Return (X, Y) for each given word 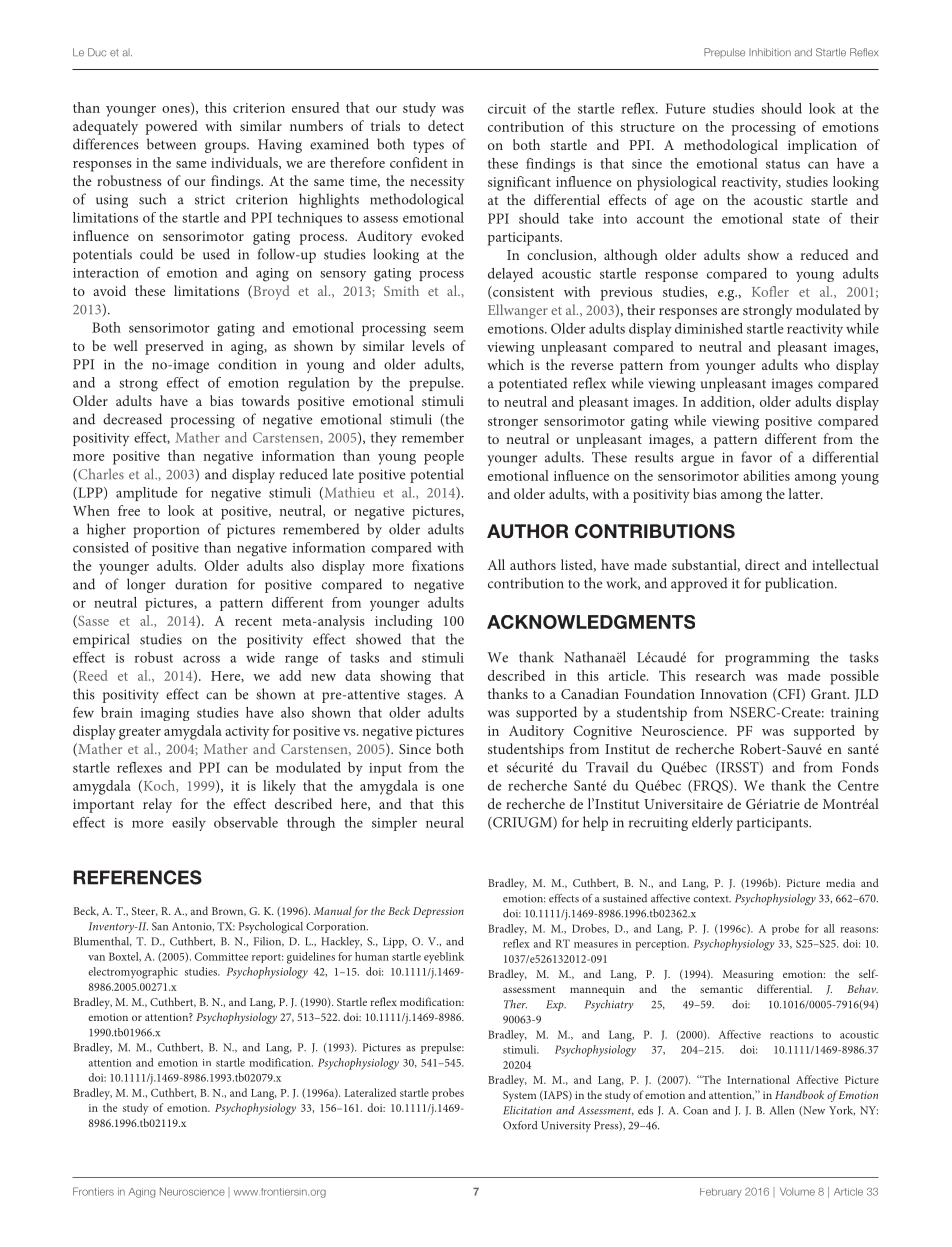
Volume (797, 1192)
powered (171, 127)
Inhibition (770, 52)
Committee (221, 956)
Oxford (520, 1125)
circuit (507, 109)
